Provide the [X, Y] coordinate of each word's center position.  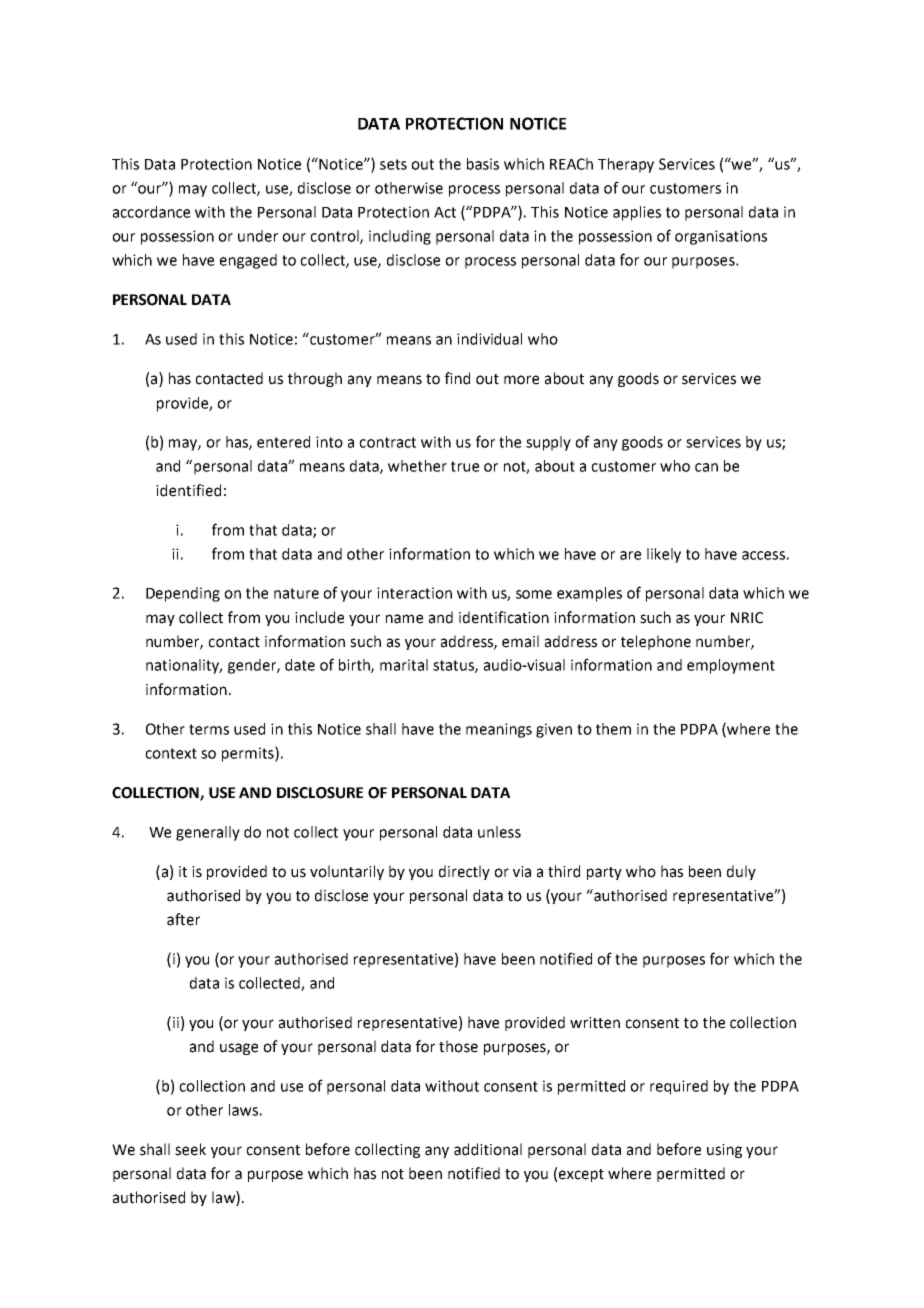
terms [209, 729]
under [258, 236]
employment [731, 666]
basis [483, 164]
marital [404, 665]
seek [190, 1149]
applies [637, 213]
